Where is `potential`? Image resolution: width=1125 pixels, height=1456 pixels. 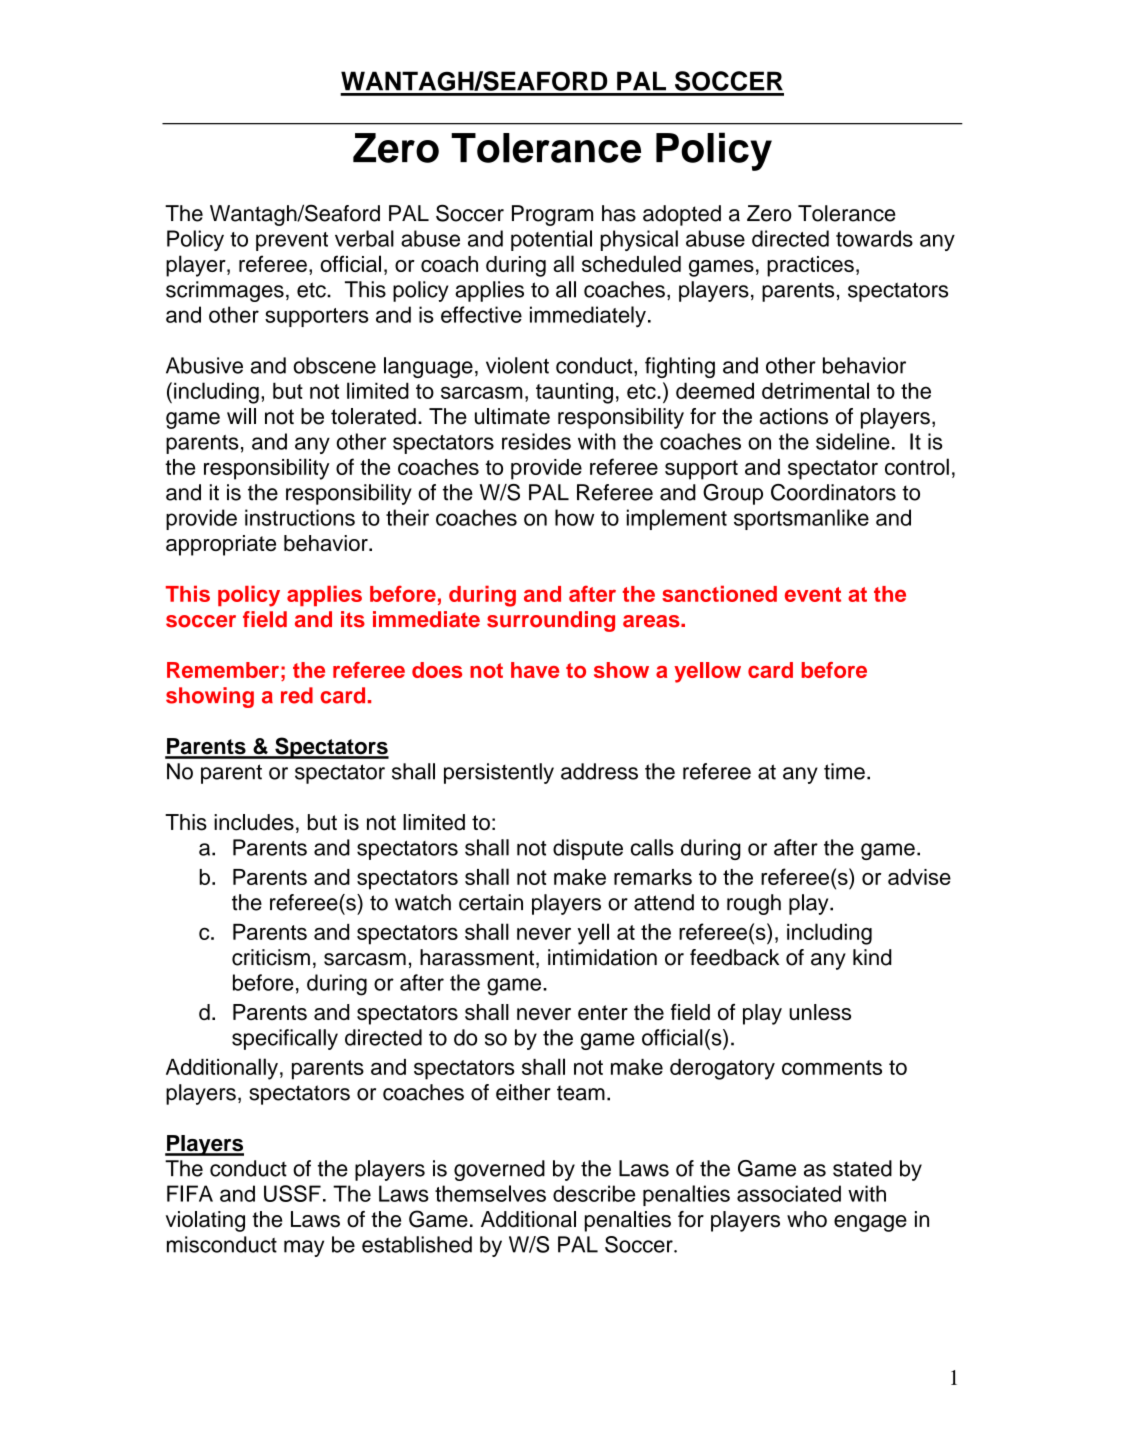
potential is located at coordinates (551, 240).
